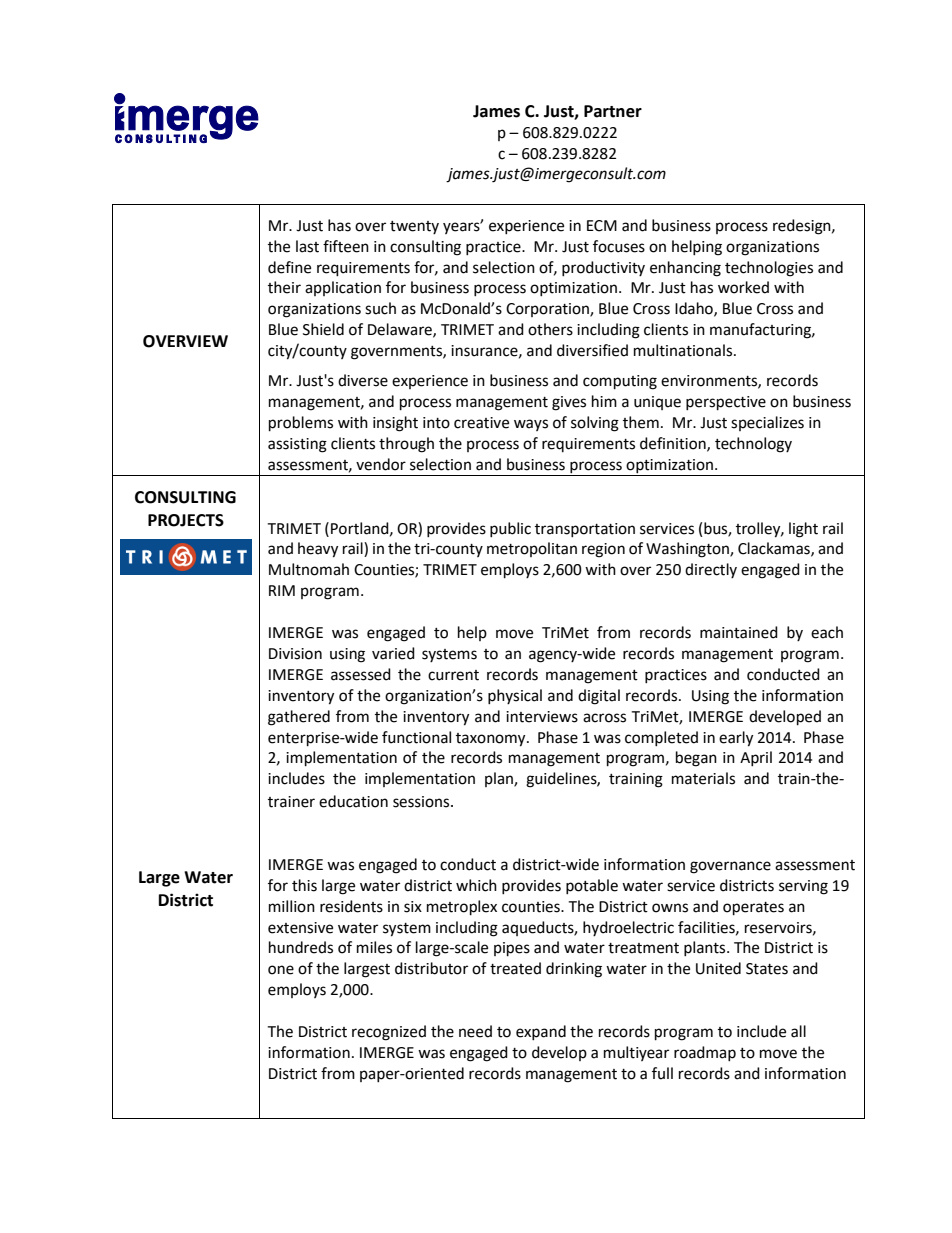 This screenshot has width=952, height=1233. Describe the element at coordinates (297, 445) in the screenshot. I see `assisting` at that location.
